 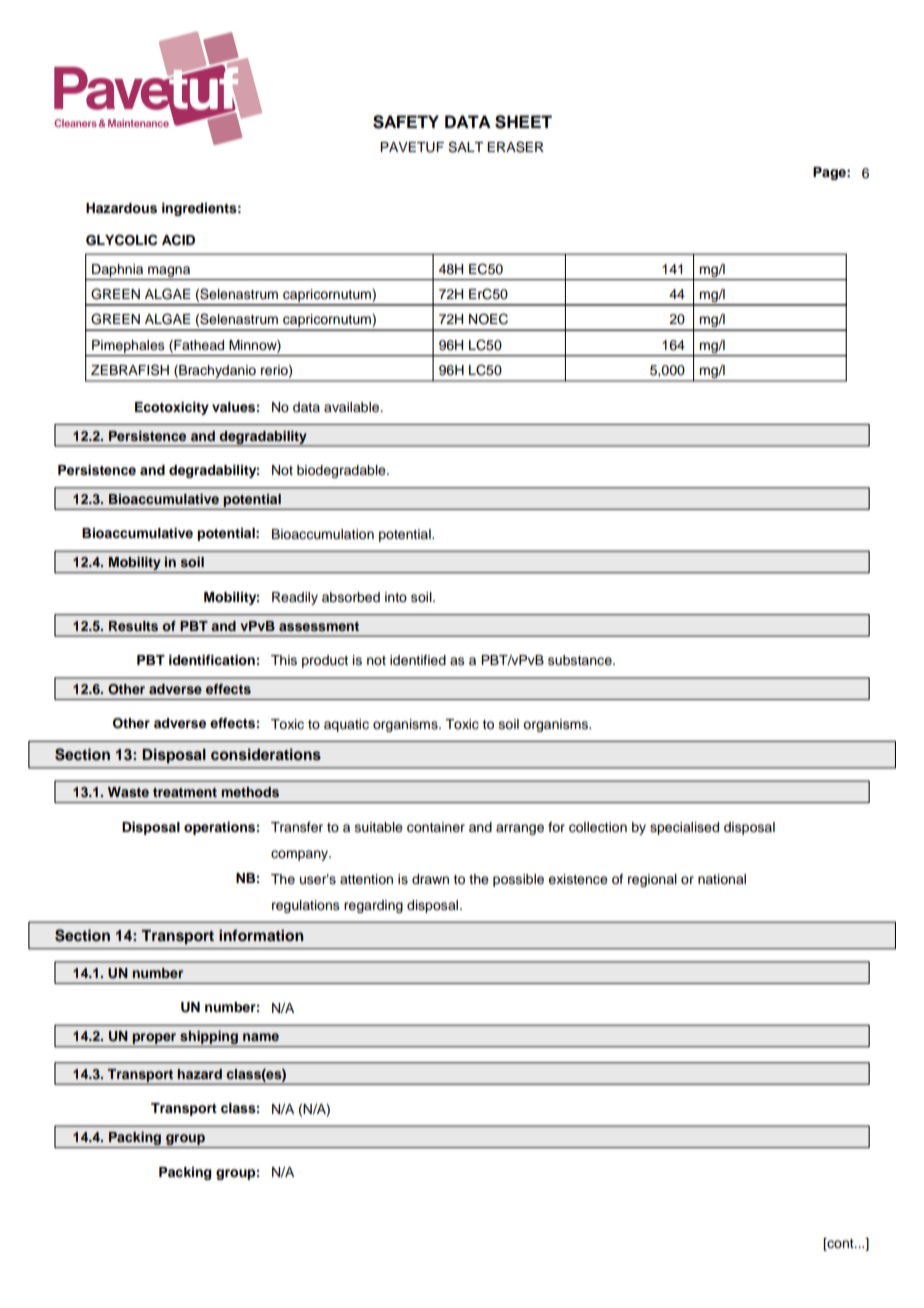 What do you see at coordinates (406, 122) in the screenshot?
I see `SAFETY` at bounding box center [406, 122].
